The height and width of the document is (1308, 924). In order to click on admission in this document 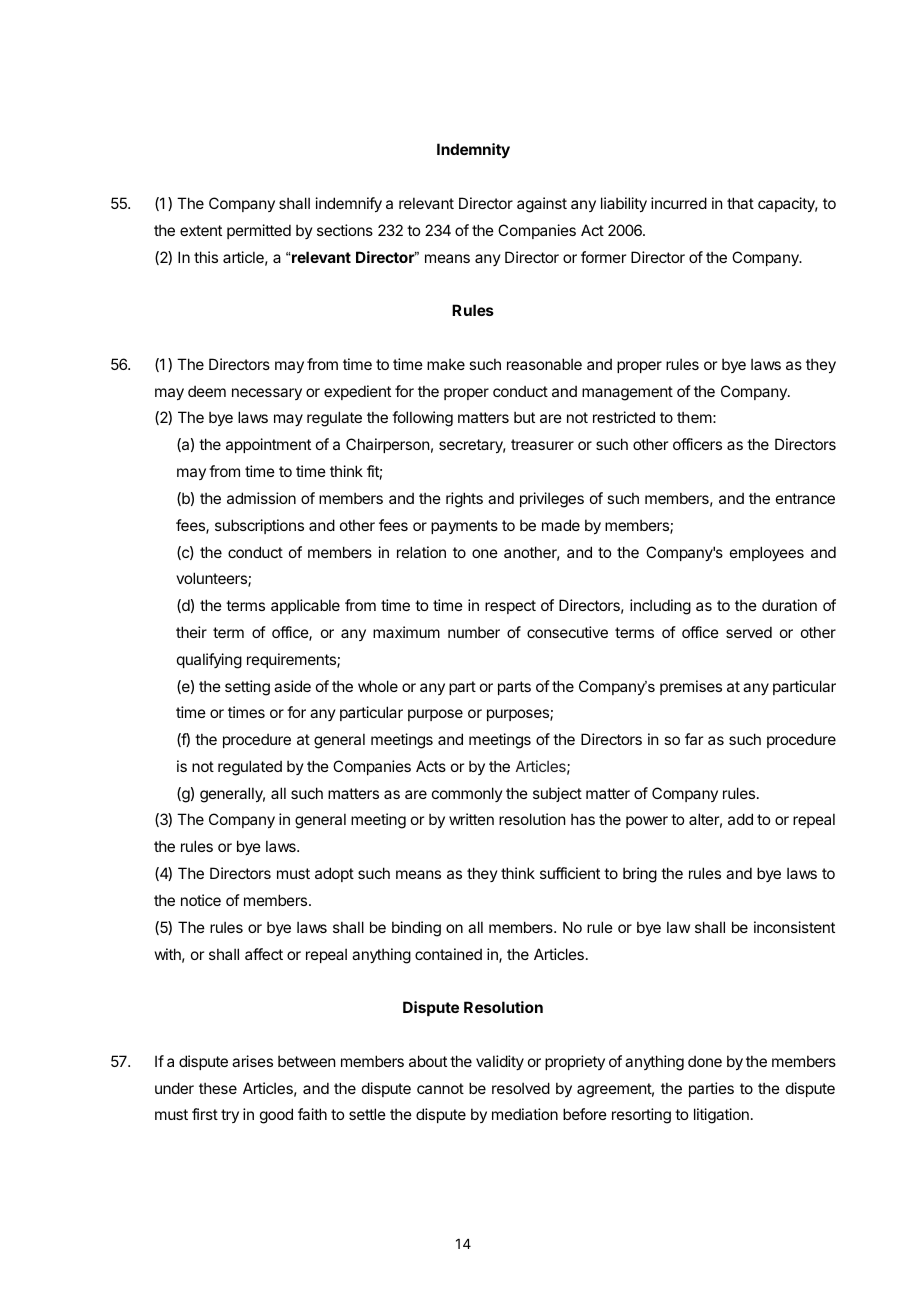, I will do `click(261, 498)`.
